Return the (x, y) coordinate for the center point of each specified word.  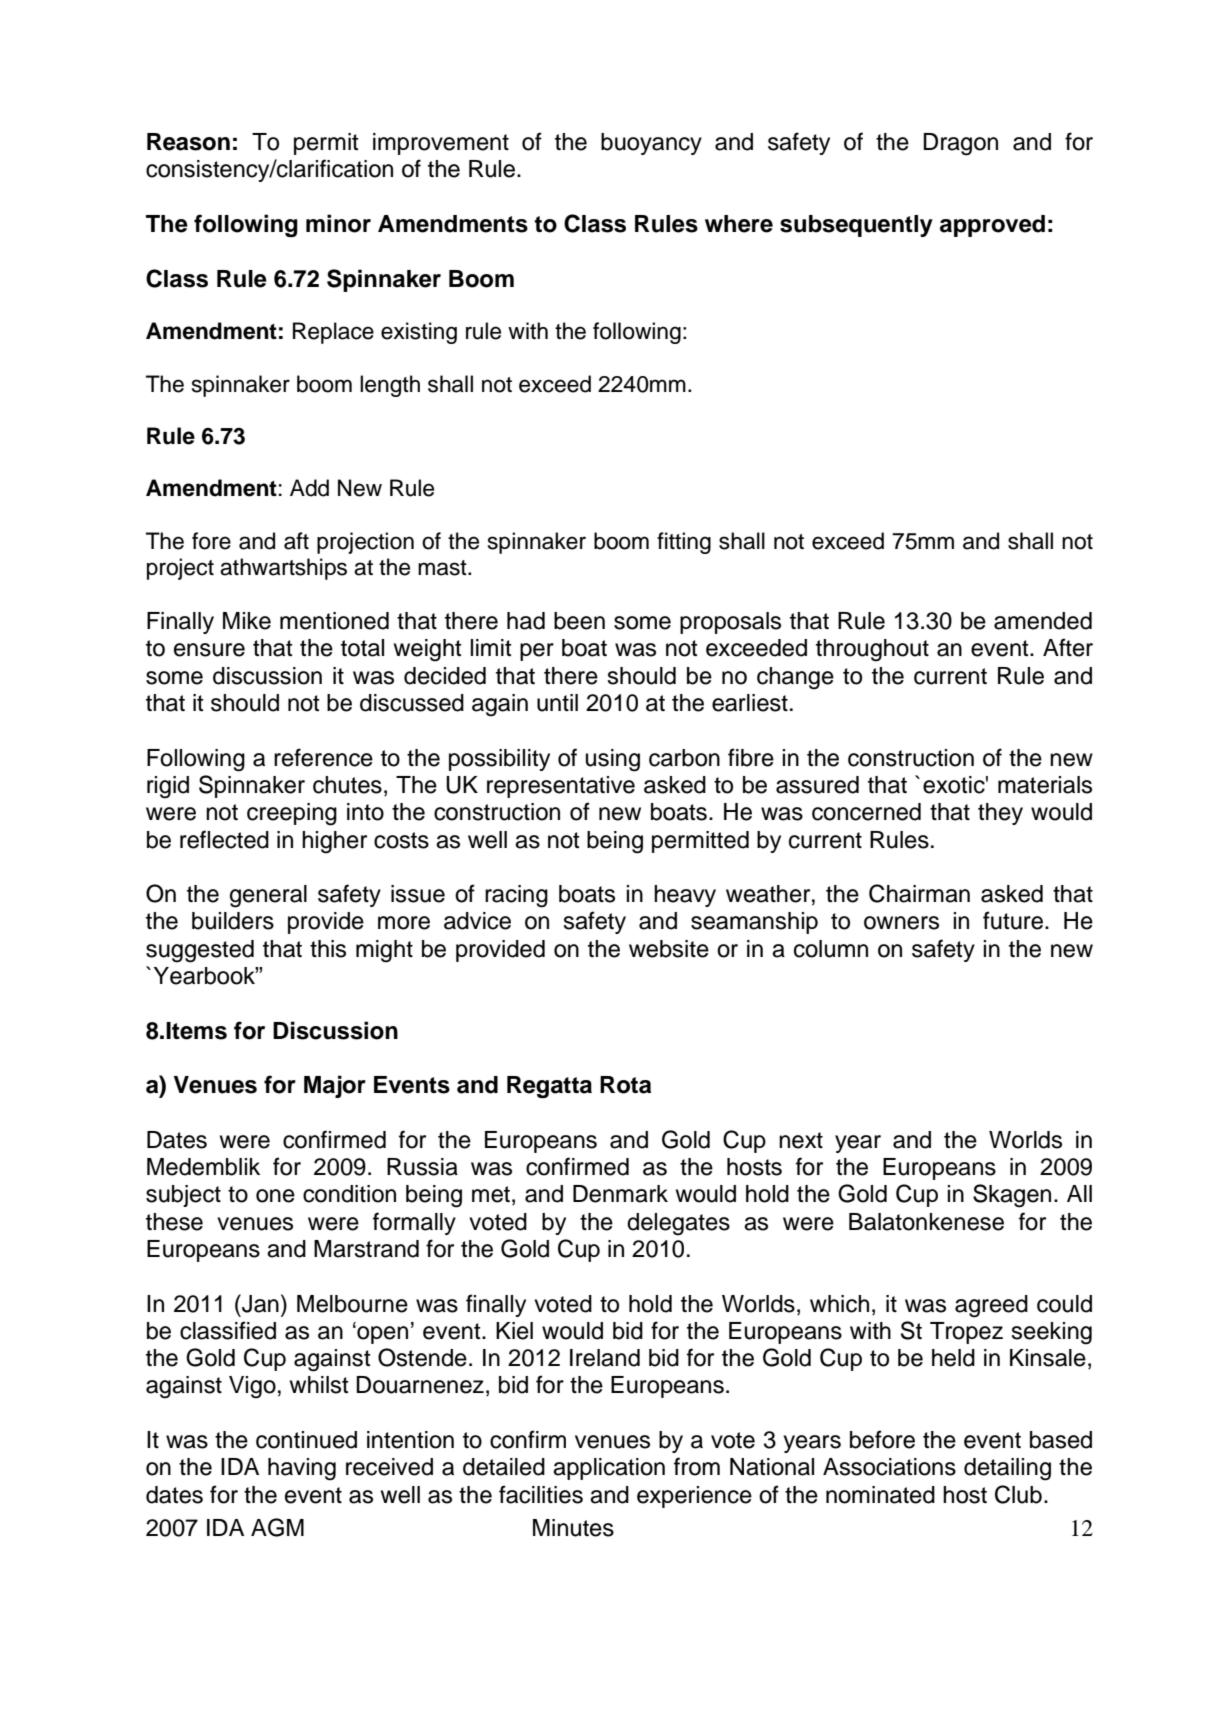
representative (561, 787)
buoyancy (651, 144)
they (1000, 814)
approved (992, 226)
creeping (292, 814)
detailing (1007, 1469)
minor (338, 223)
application (609, 1469)
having (302, 1469)
